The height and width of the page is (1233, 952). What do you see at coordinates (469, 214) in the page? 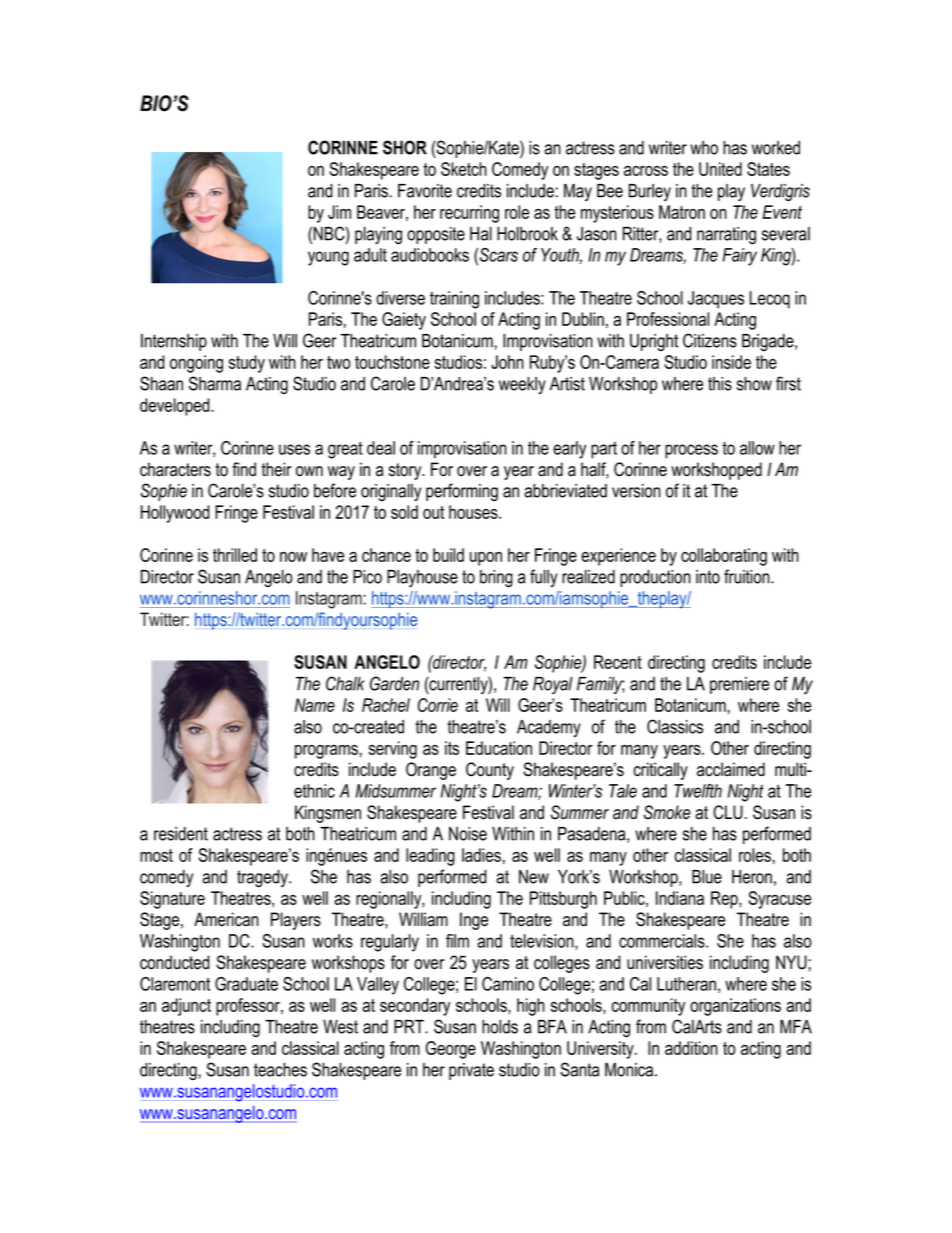
I see `recurring` at bounding box center [469, 214].
